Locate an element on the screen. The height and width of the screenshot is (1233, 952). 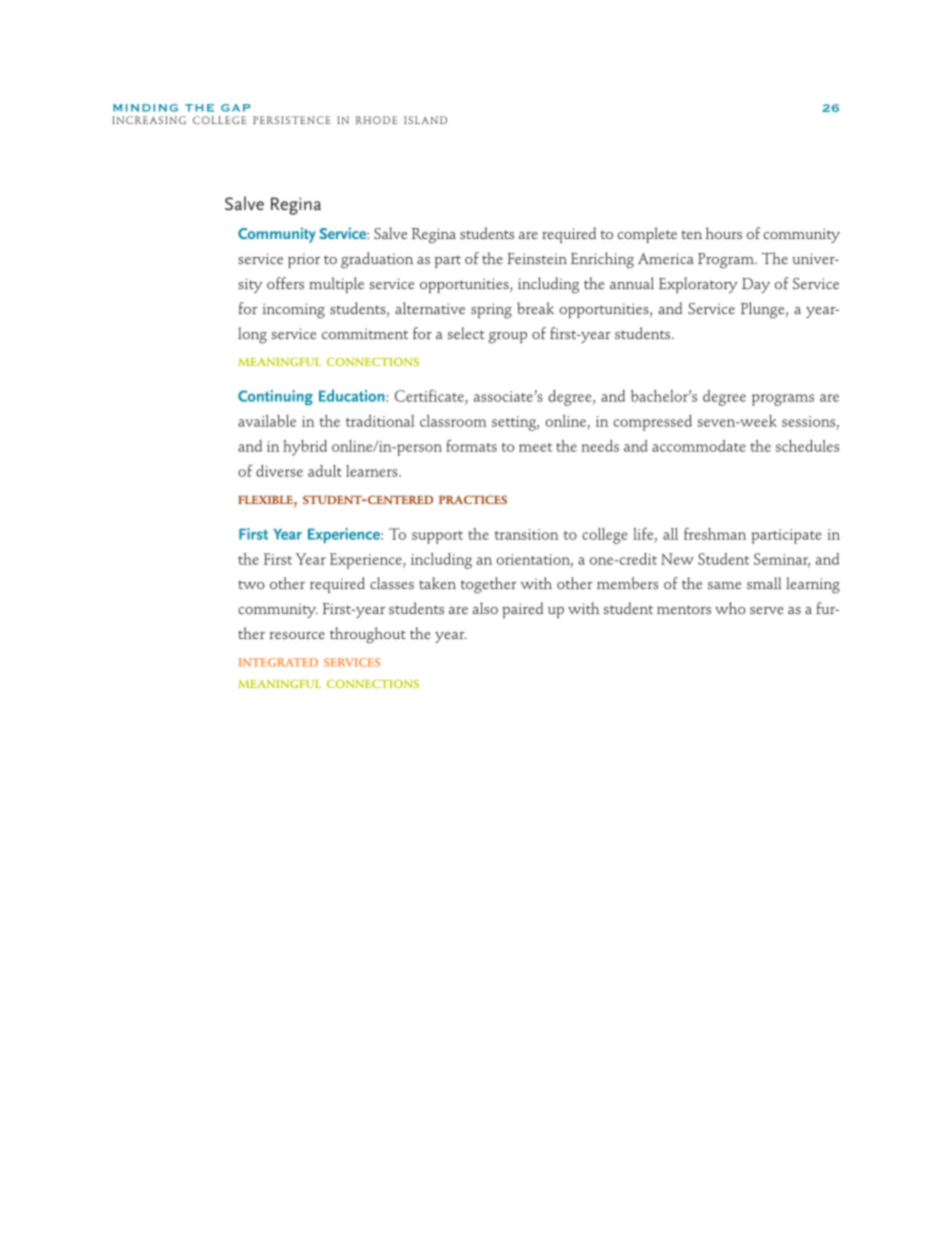
select is located at coordinates (466, 333).
